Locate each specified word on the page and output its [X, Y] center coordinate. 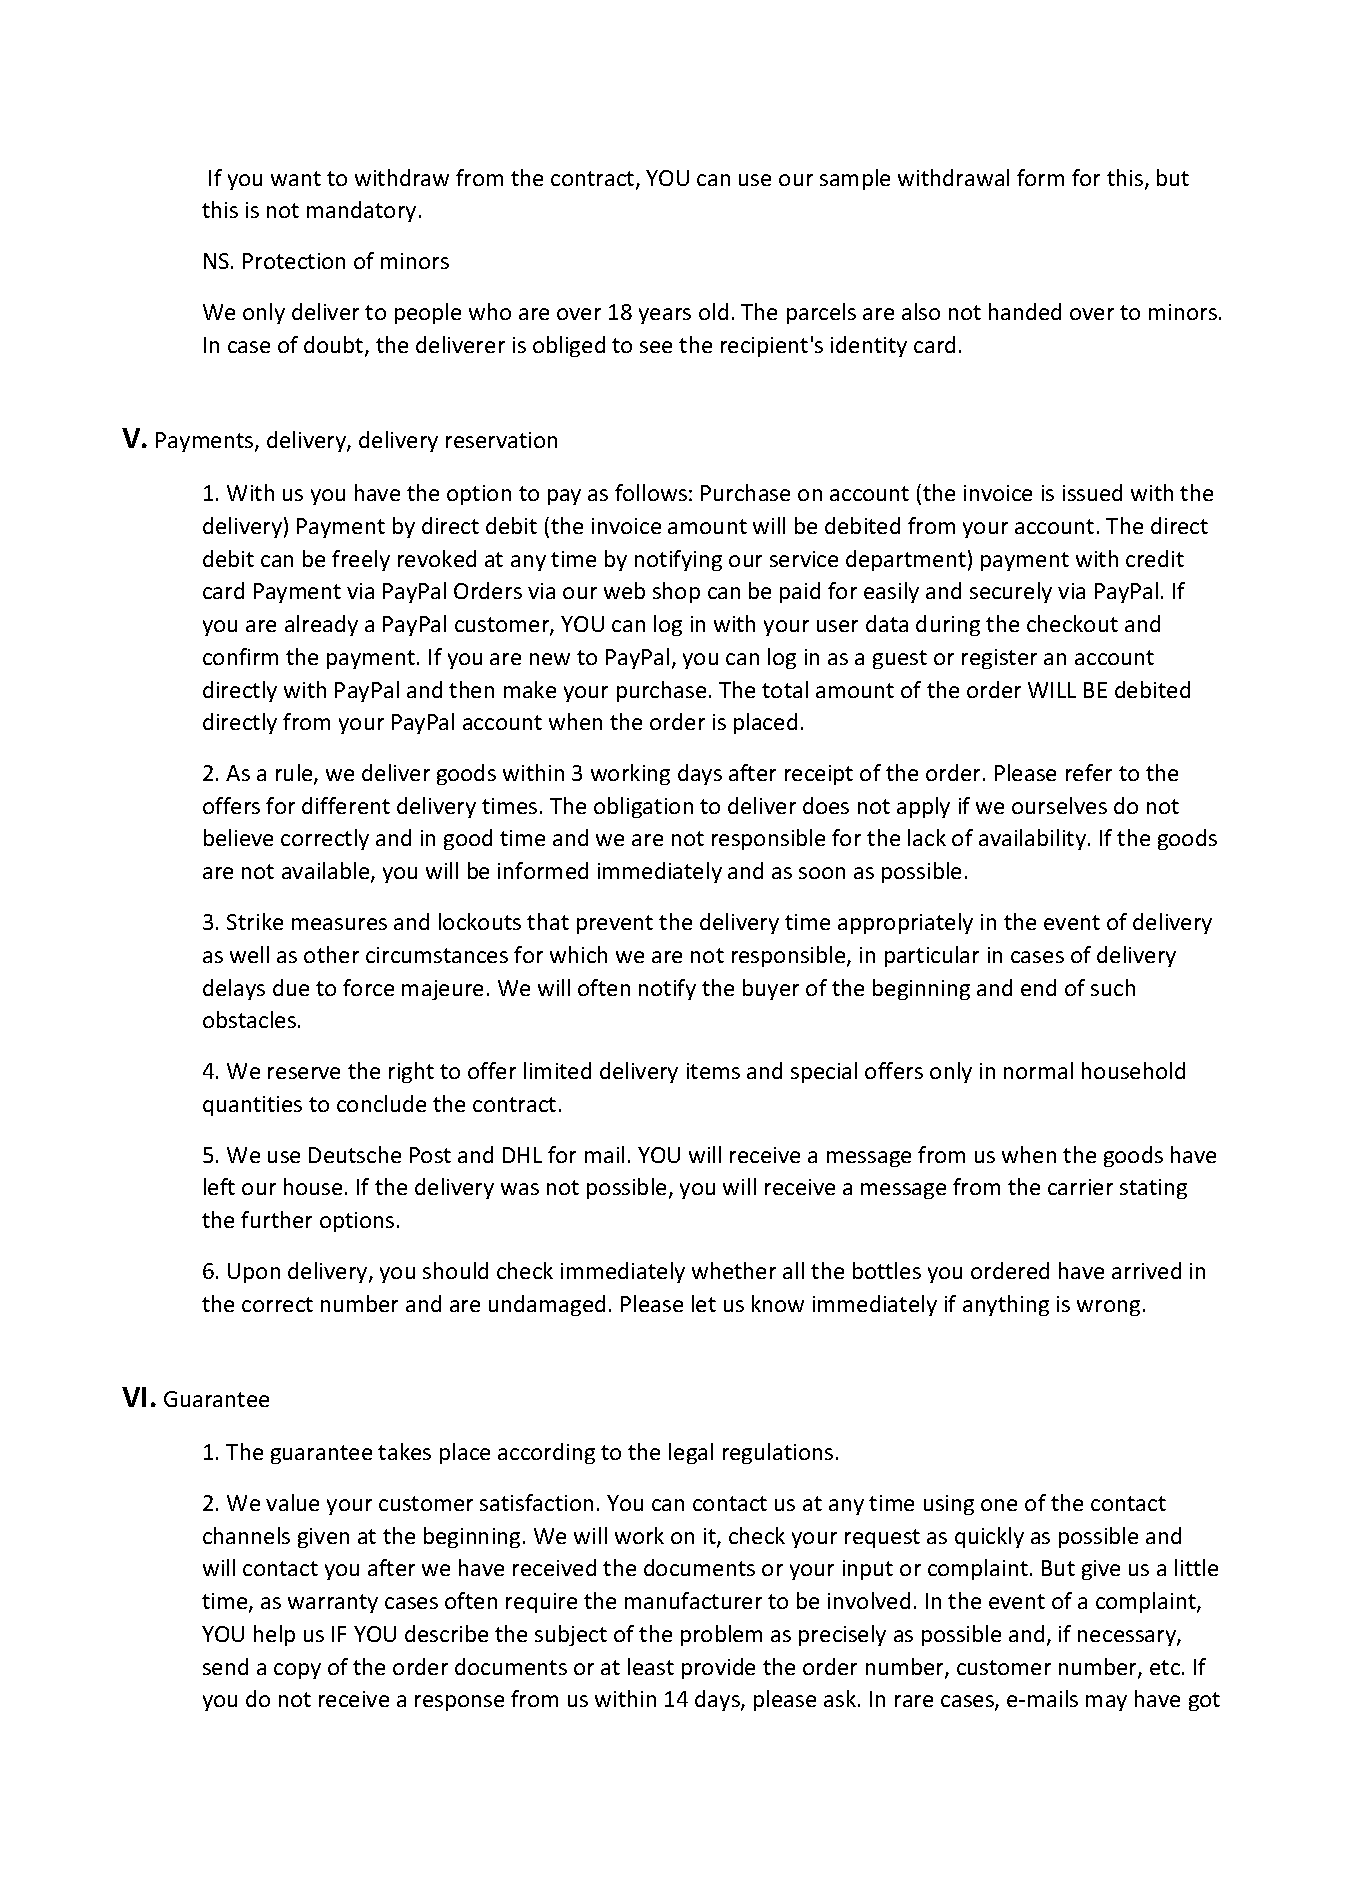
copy [297, 1671]
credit [1155, 558]
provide [718, 1668]
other [331, 954]
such [1113, 987]
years [665, 316]
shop [676, 592]
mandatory [361, 211]
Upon [254, 1273]
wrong [1108, 1308]
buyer [771, 989]
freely [361, 560]
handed [1025, 311]
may [1106, 1703]
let [704, 1303]
